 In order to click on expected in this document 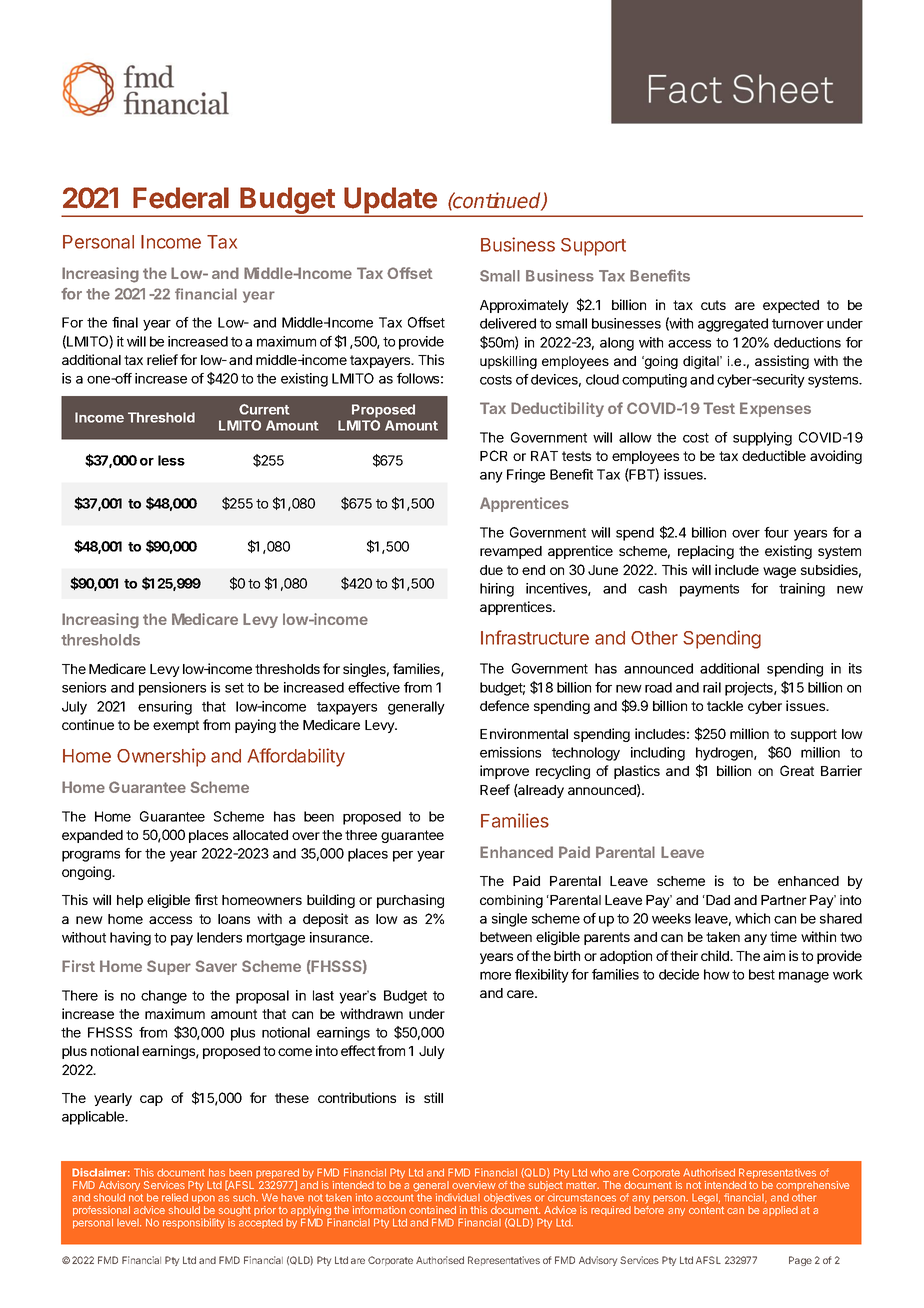, I will do `click(791, 306)`.
